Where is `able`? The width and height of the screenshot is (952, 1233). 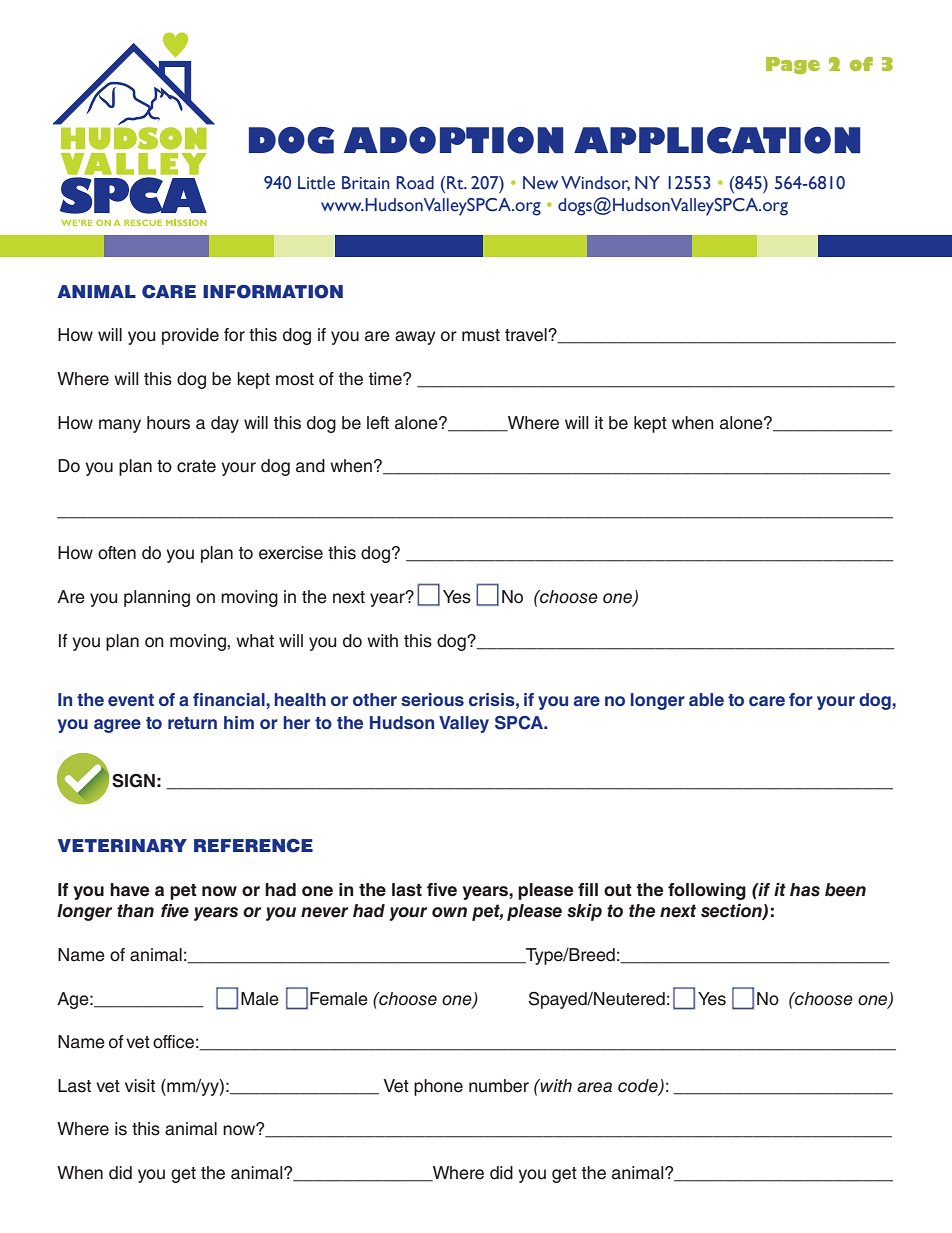
able is located at coordinates (706, 699).
